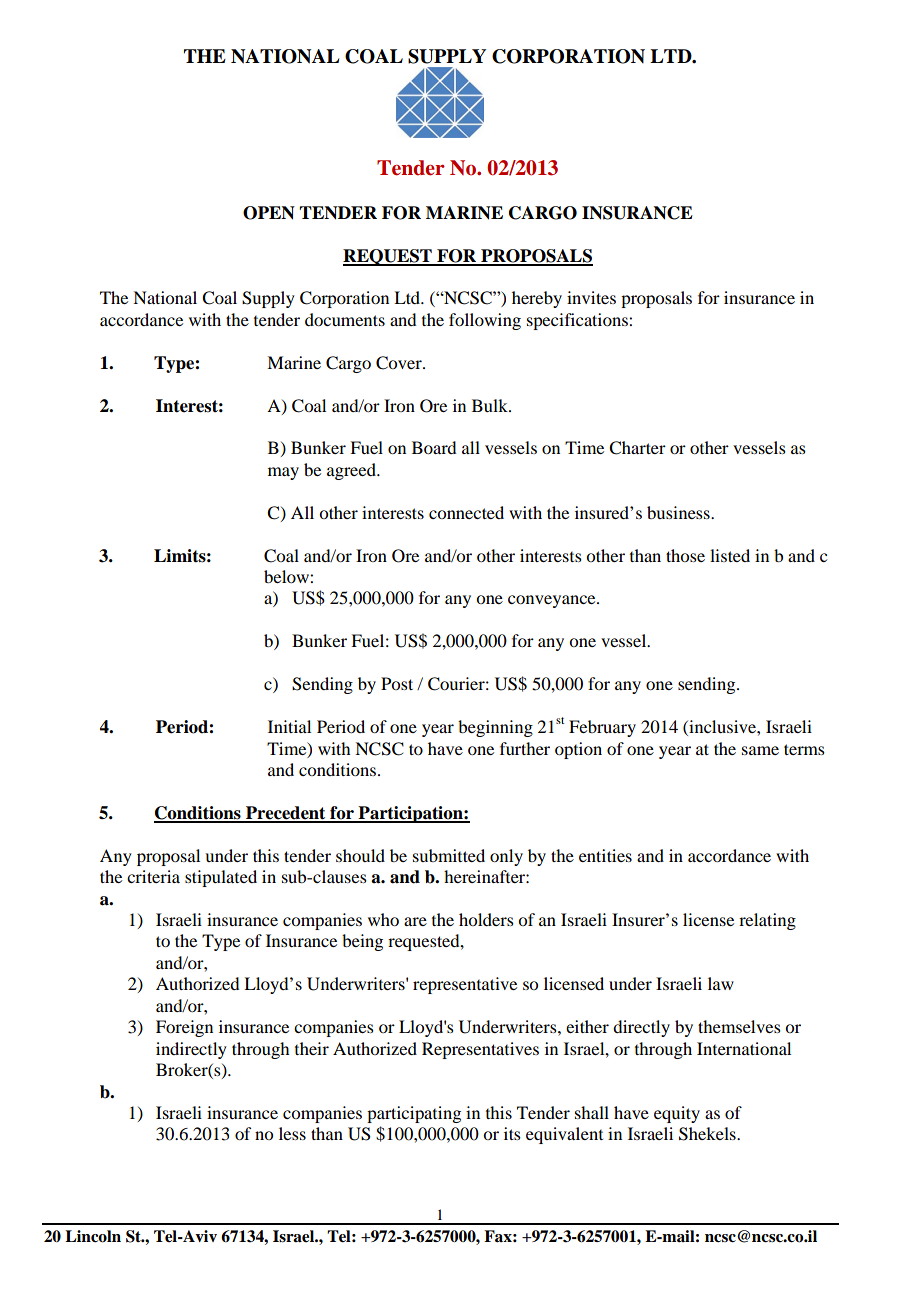 This document has width=924, height=1308. Describe the element at coordinates (679, 512) in the document. I see `business` at that location.
